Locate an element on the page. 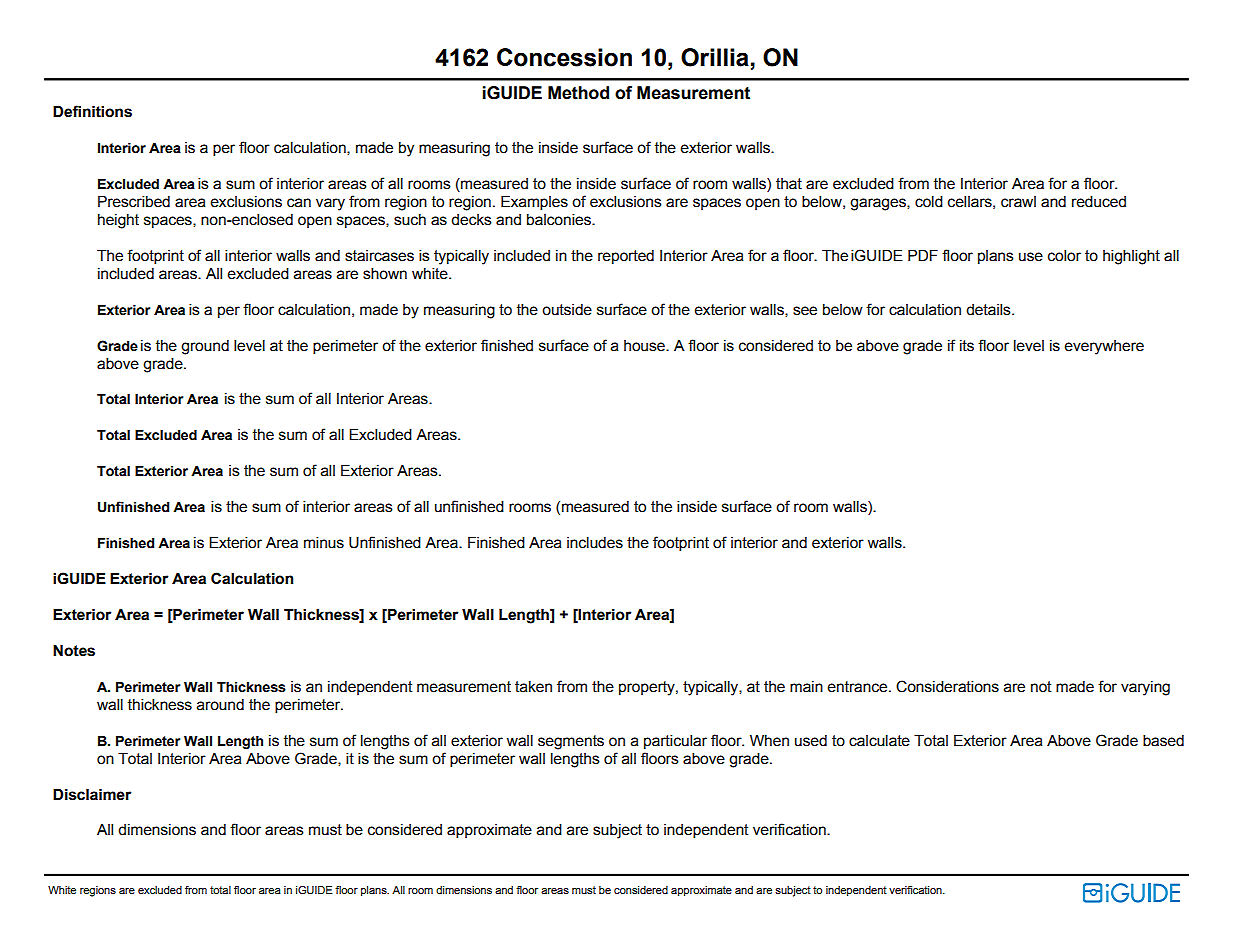 The height and width of the document is (952, 1233). Considerations is located at coordinates (947, 686).
